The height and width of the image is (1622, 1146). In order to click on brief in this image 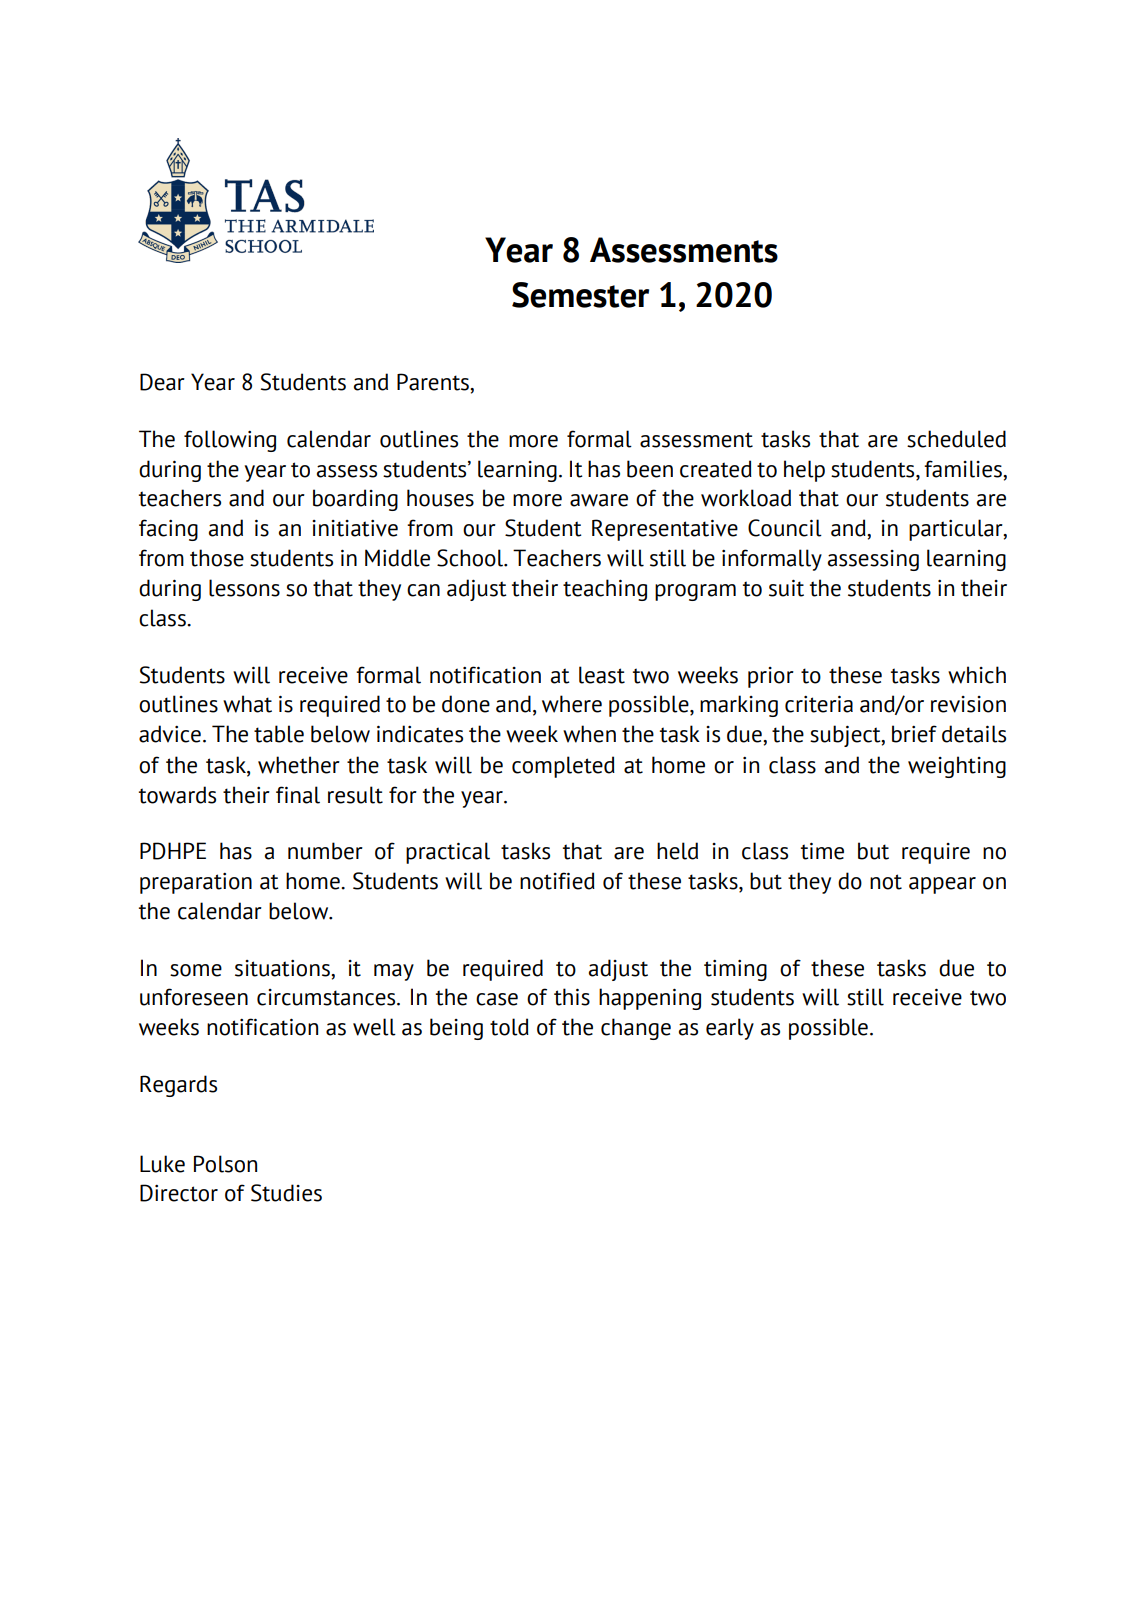, I will do `click(914, 734)`.
